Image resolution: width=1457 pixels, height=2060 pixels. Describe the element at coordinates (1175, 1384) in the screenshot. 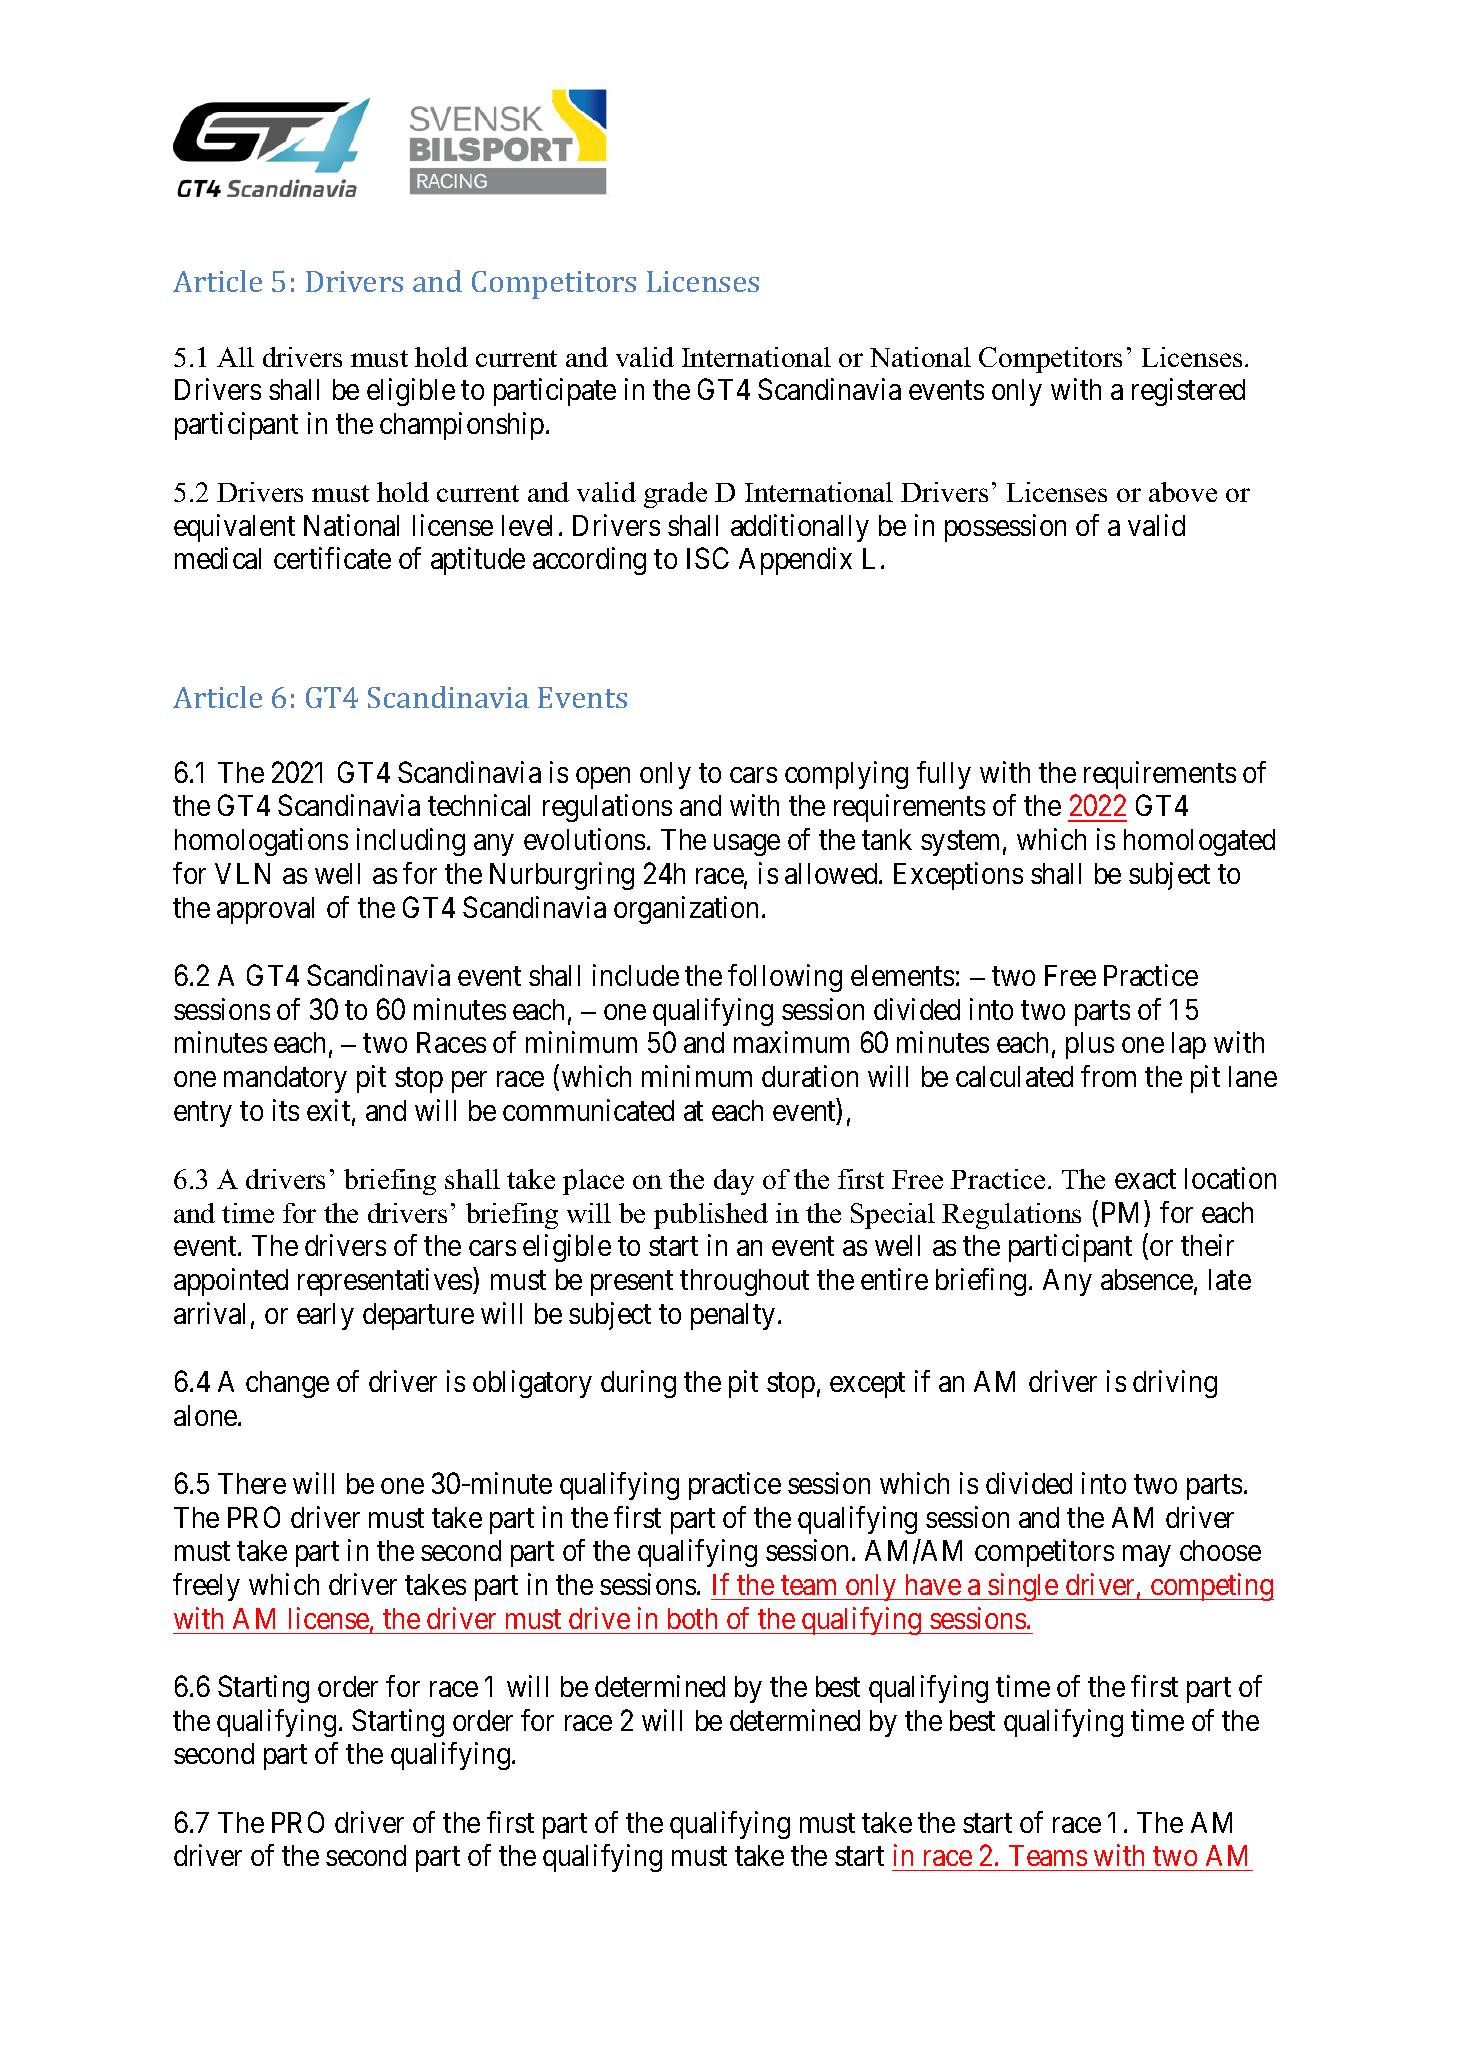

I see `driving` at that location.
